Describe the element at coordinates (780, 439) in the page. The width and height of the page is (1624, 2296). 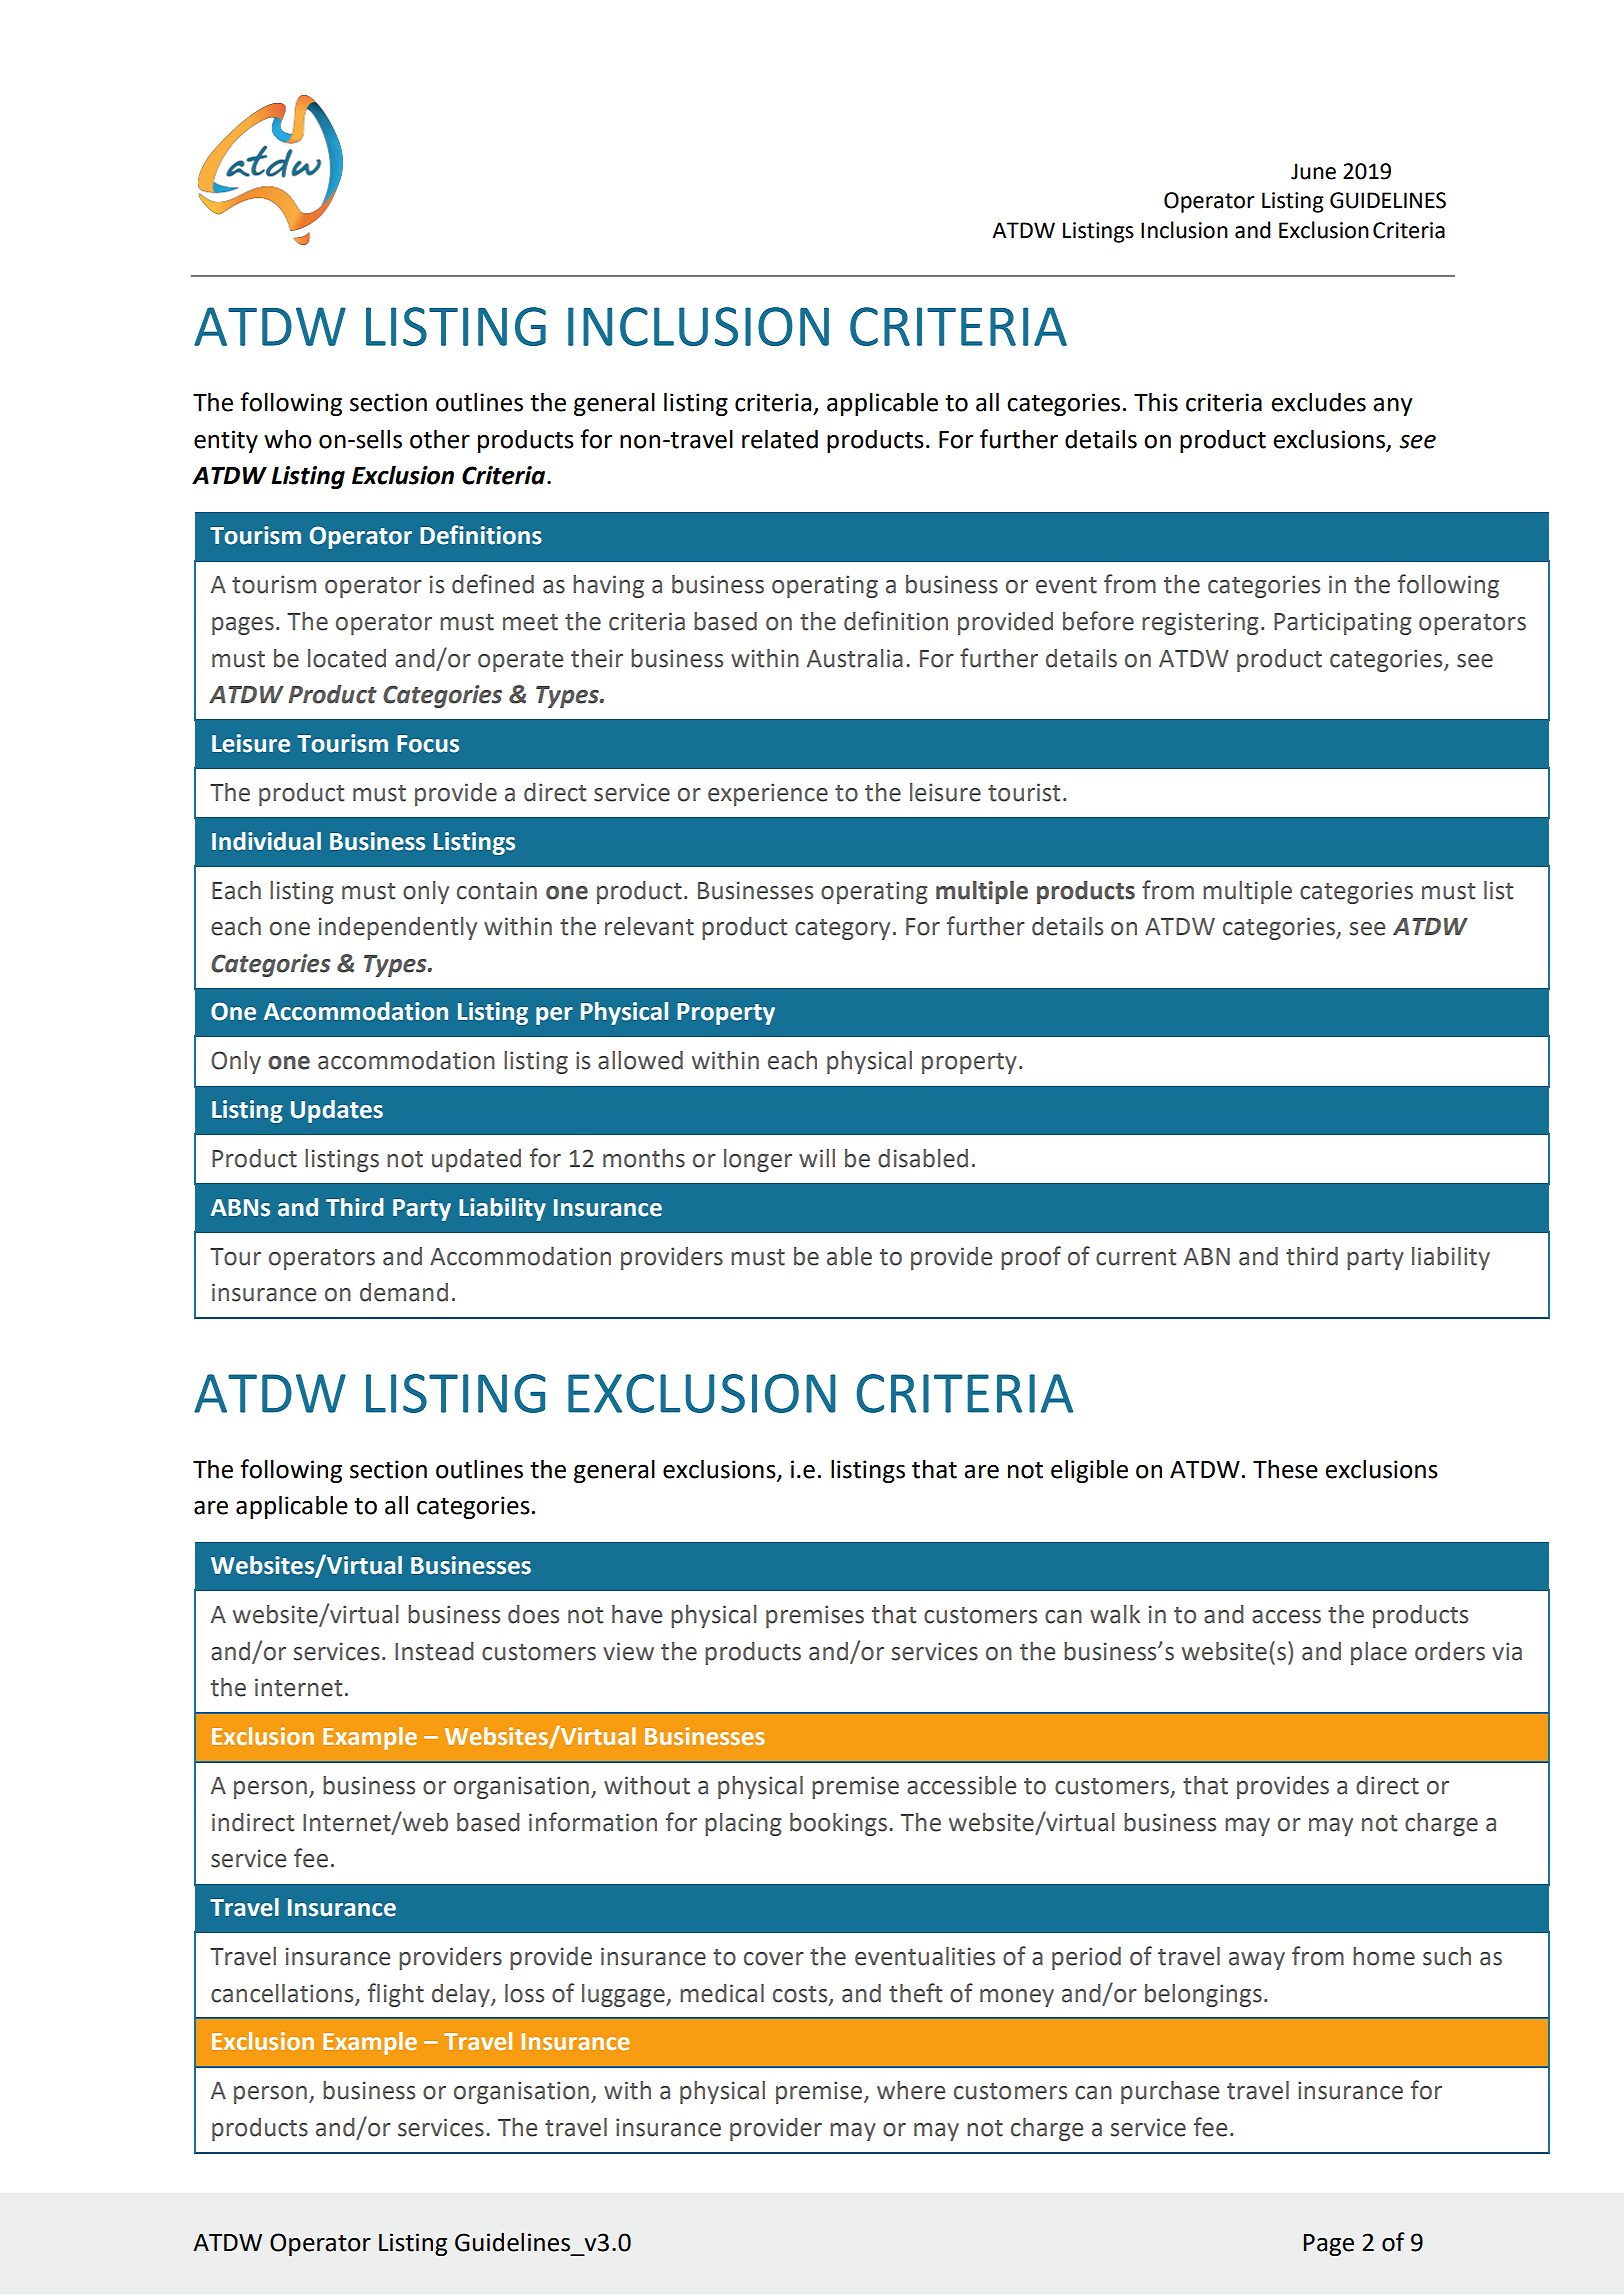
I see `related` at that location.
